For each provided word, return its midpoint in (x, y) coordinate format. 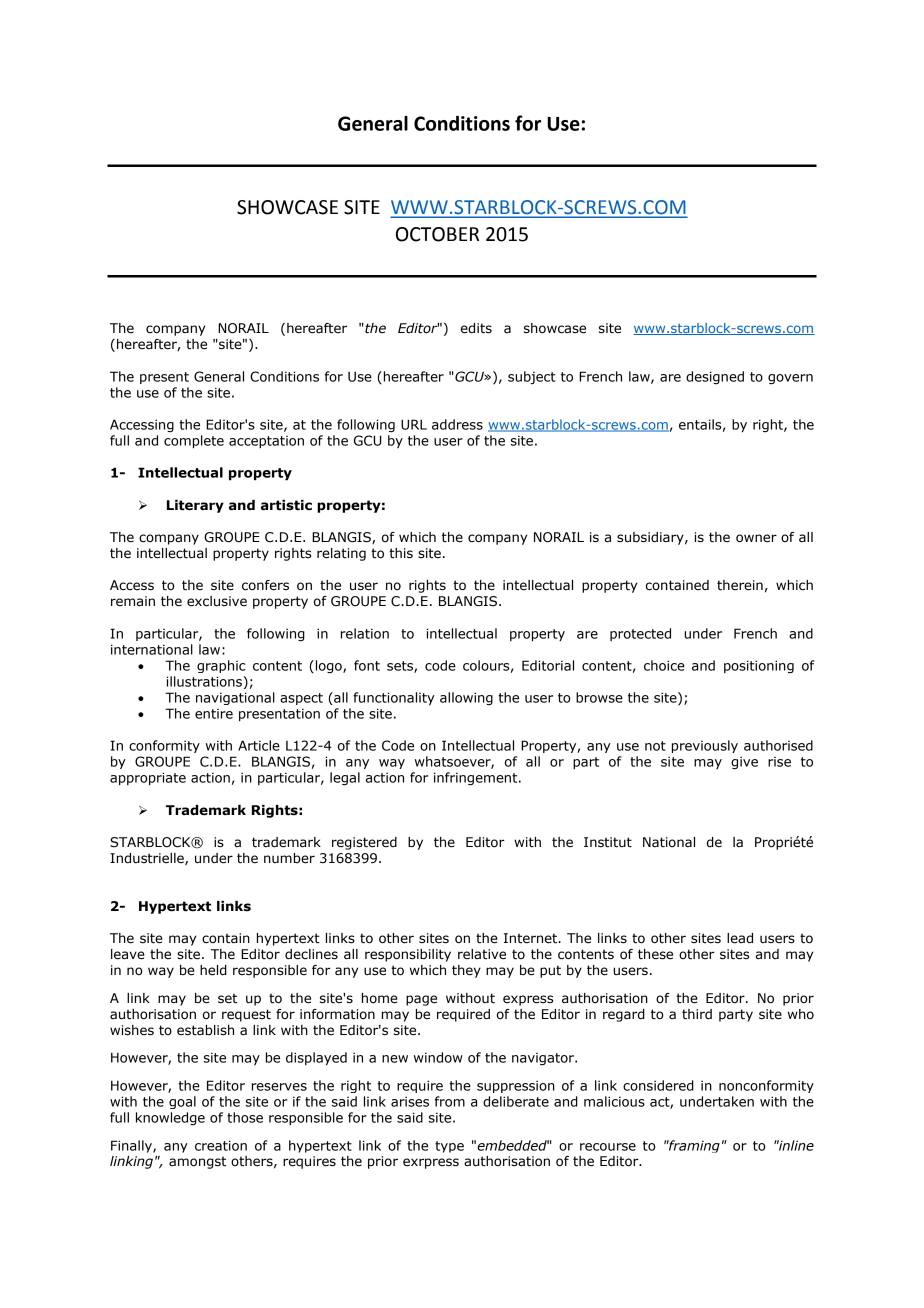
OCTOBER (437, 234)
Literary (195, 506)
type (449, 1147)
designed (715, 377)
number (289, 858)
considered (658, 1085)
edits (476, 328)
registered (364, 843)
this (401, 553)
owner (756, 538)
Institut (608, 842)
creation (221, 1145)
